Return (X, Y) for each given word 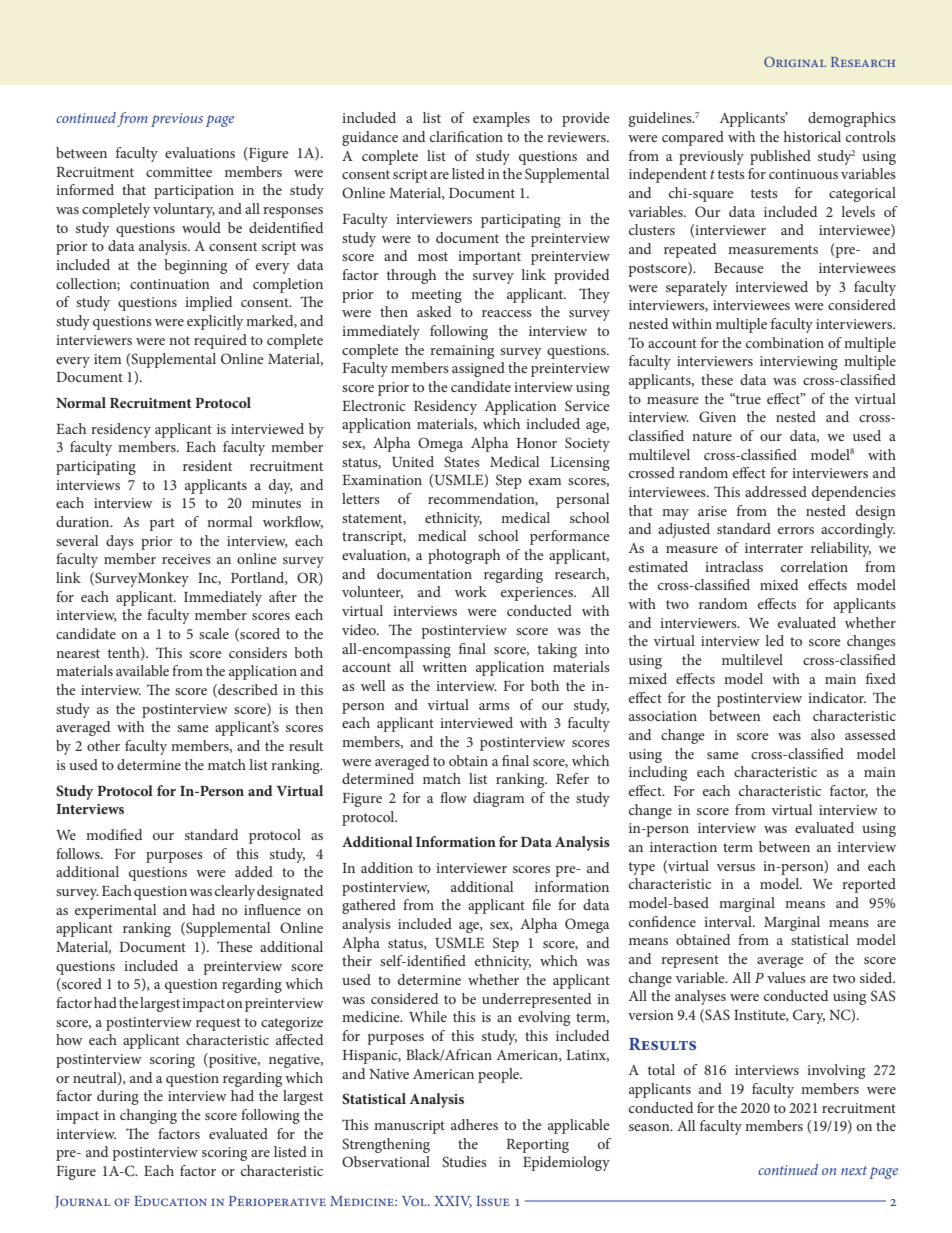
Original (795, 61)
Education (170, 1201)
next (854, 1170)
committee (179, 172)
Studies (464, 1161)
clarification (466, 136)
